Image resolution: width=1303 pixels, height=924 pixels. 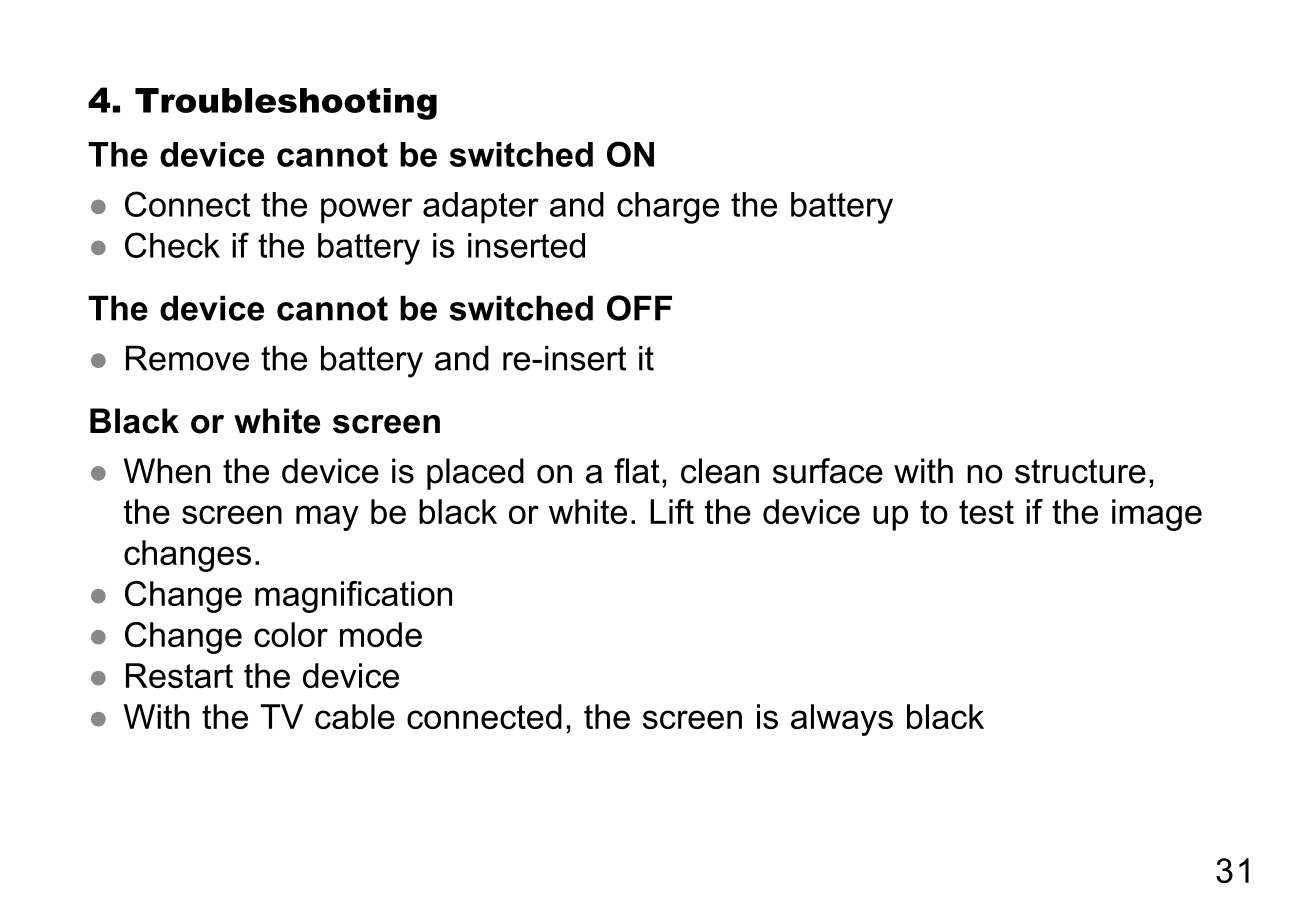 I want to click on Lift, so click(x=672, y=511).
